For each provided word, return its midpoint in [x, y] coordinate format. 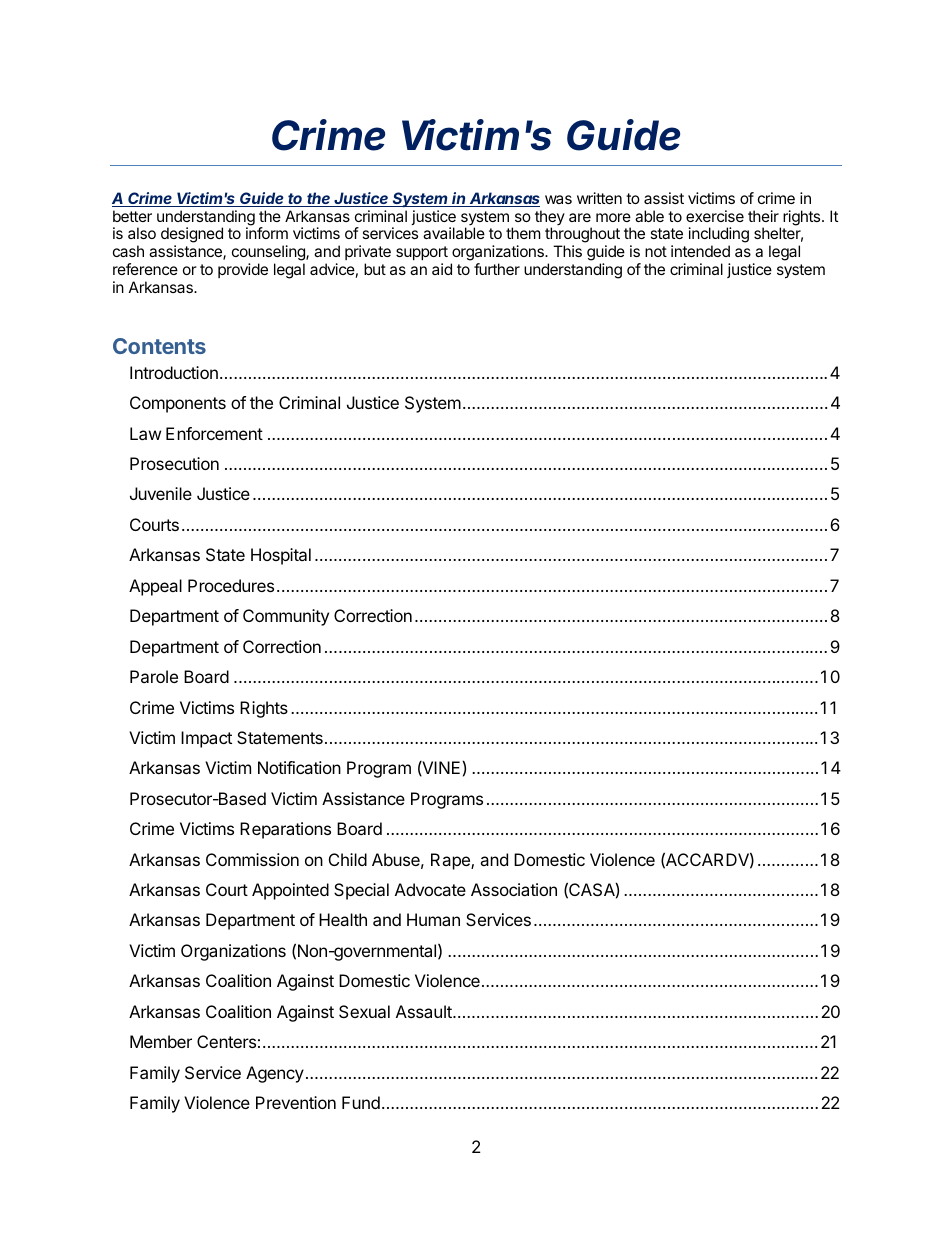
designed [192, 236]
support [422, 255]
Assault [425, 1011]
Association [514, 889]
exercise [715, 216]
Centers [226, 1041]
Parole [154, 676]
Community [286, 617]
